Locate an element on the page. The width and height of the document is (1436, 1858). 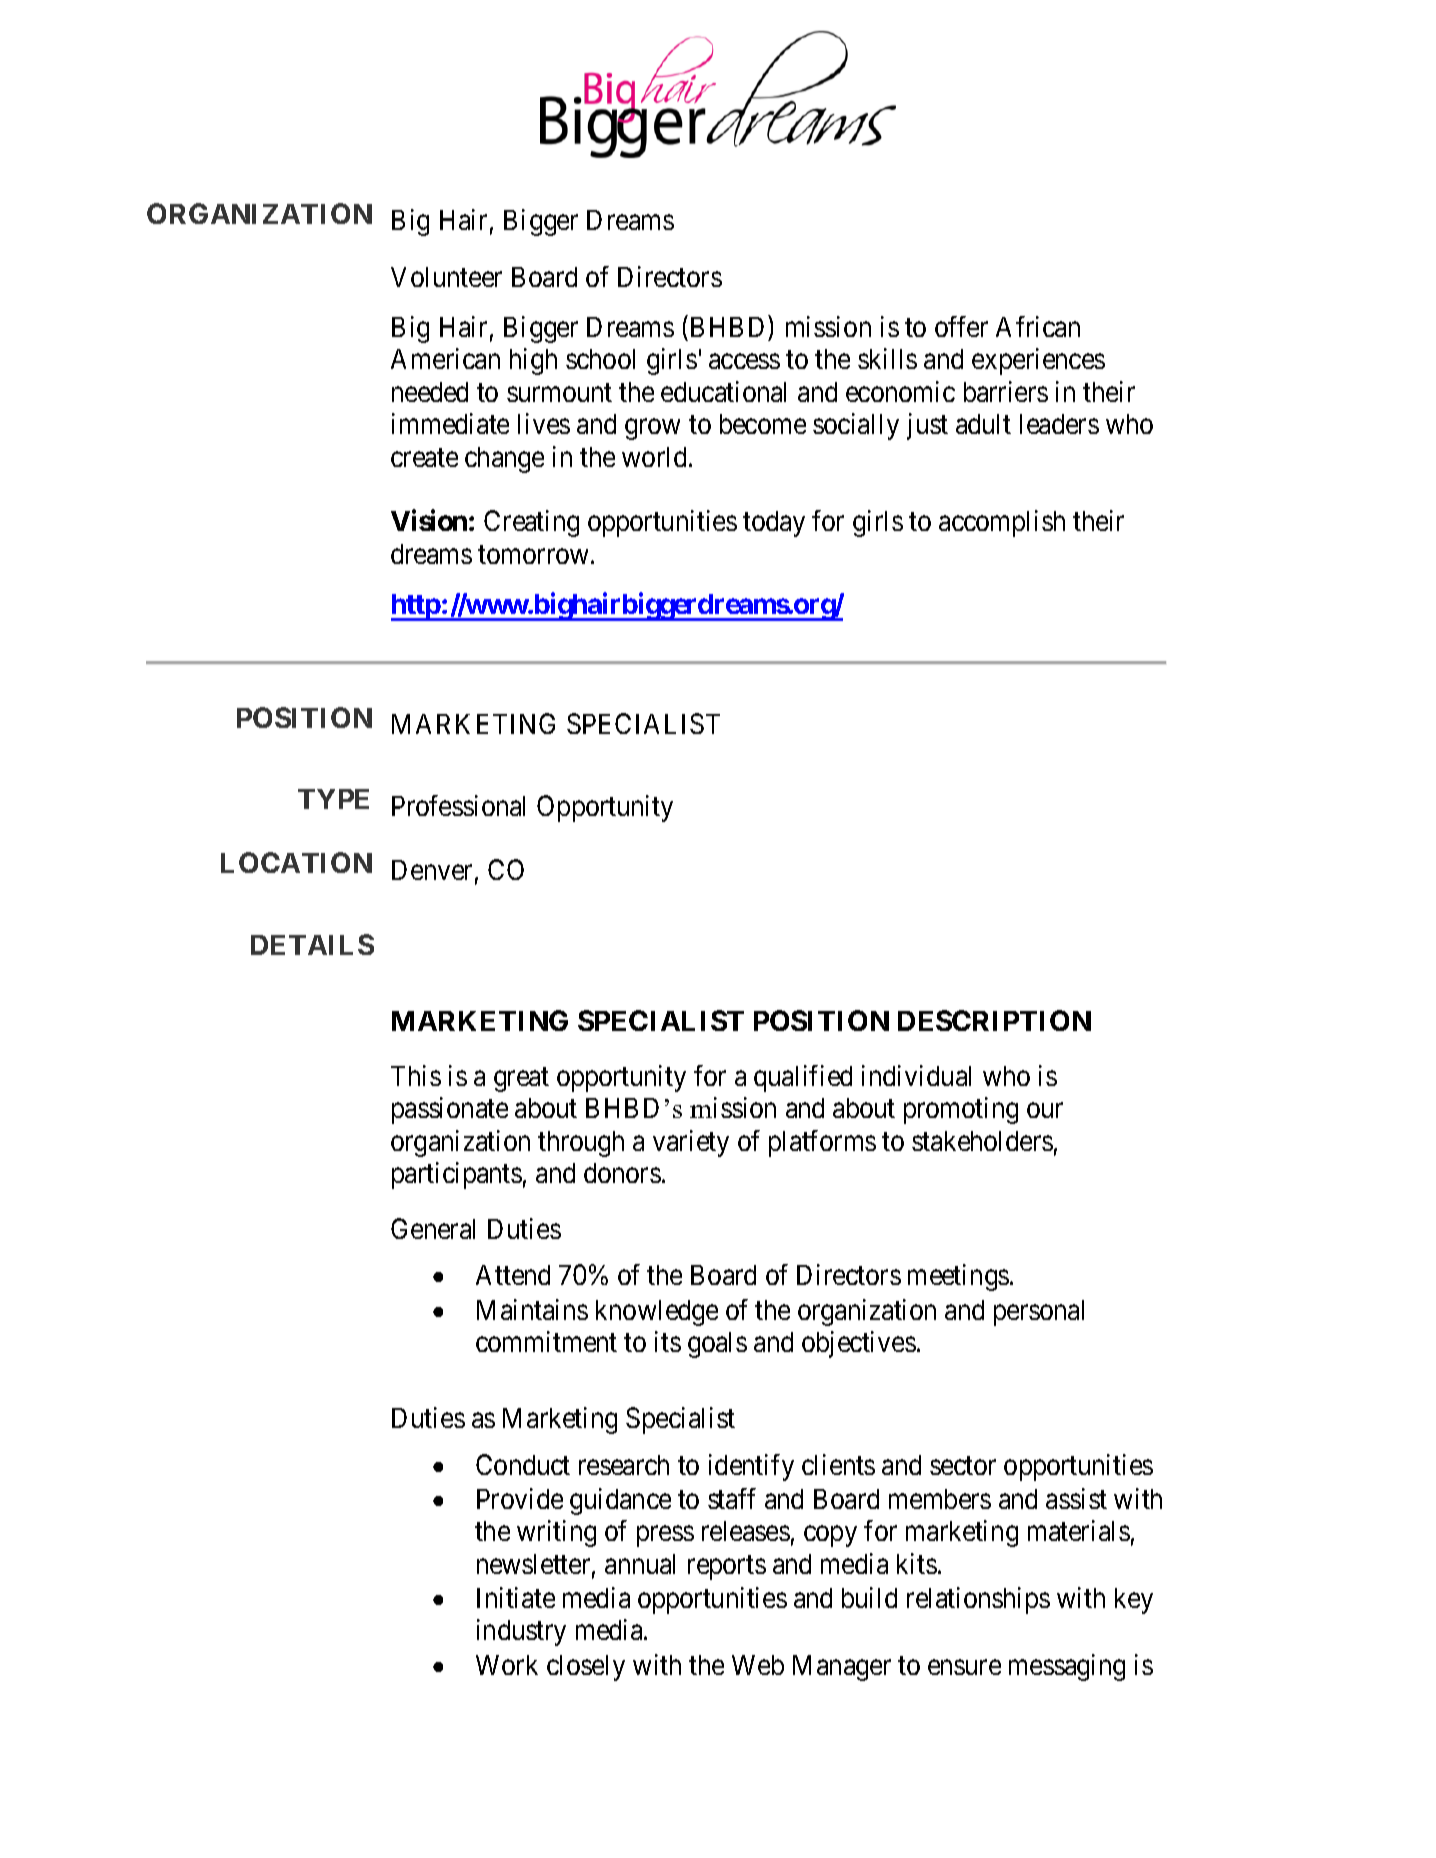
This is located at coordinates (416, 1075).
